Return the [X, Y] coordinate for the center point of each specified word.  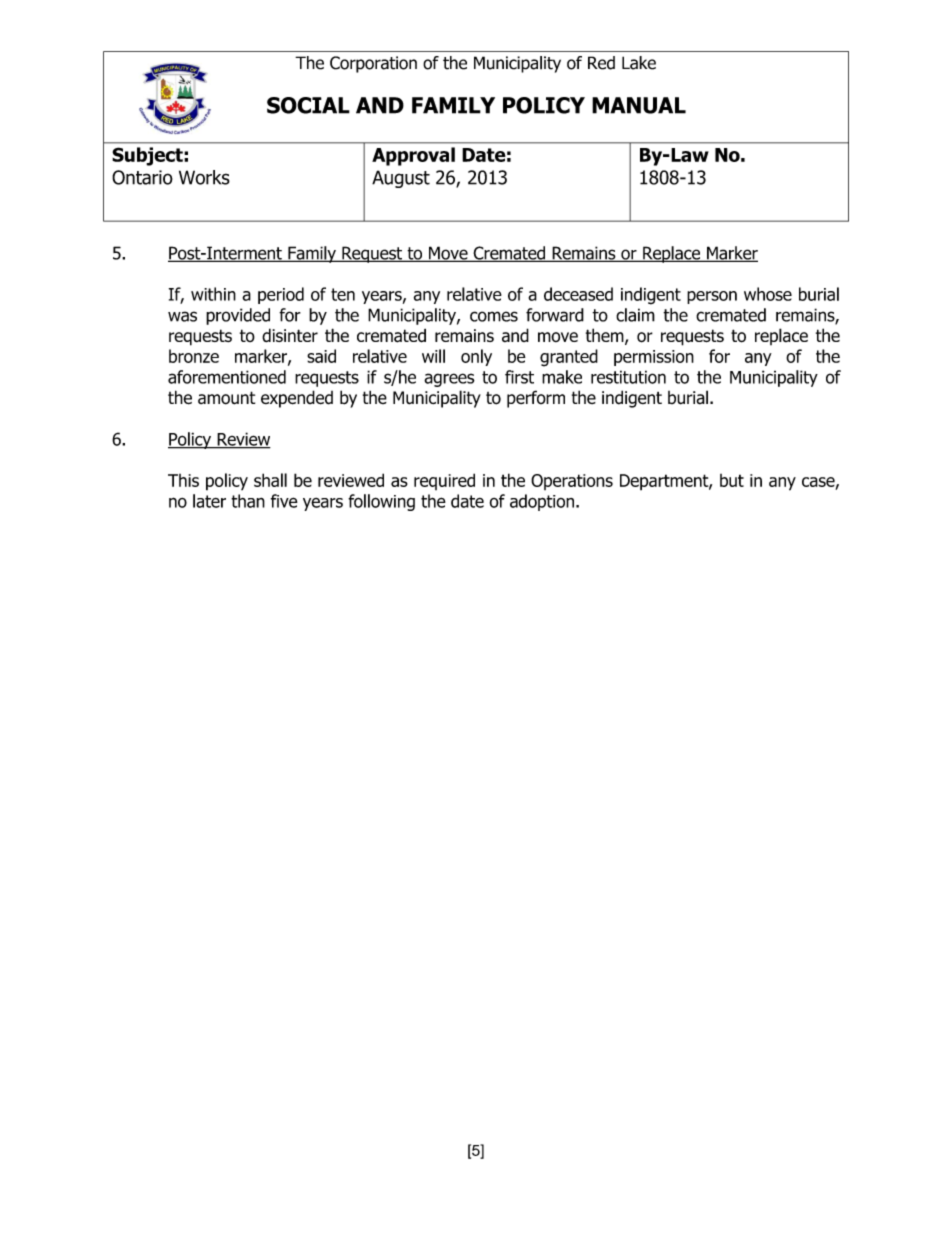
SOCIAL [308, 105]
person [712, 297]
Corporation [373, 64]
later [209, 501]
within [213, 294]
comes [494, 316]
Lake [639, 63]
